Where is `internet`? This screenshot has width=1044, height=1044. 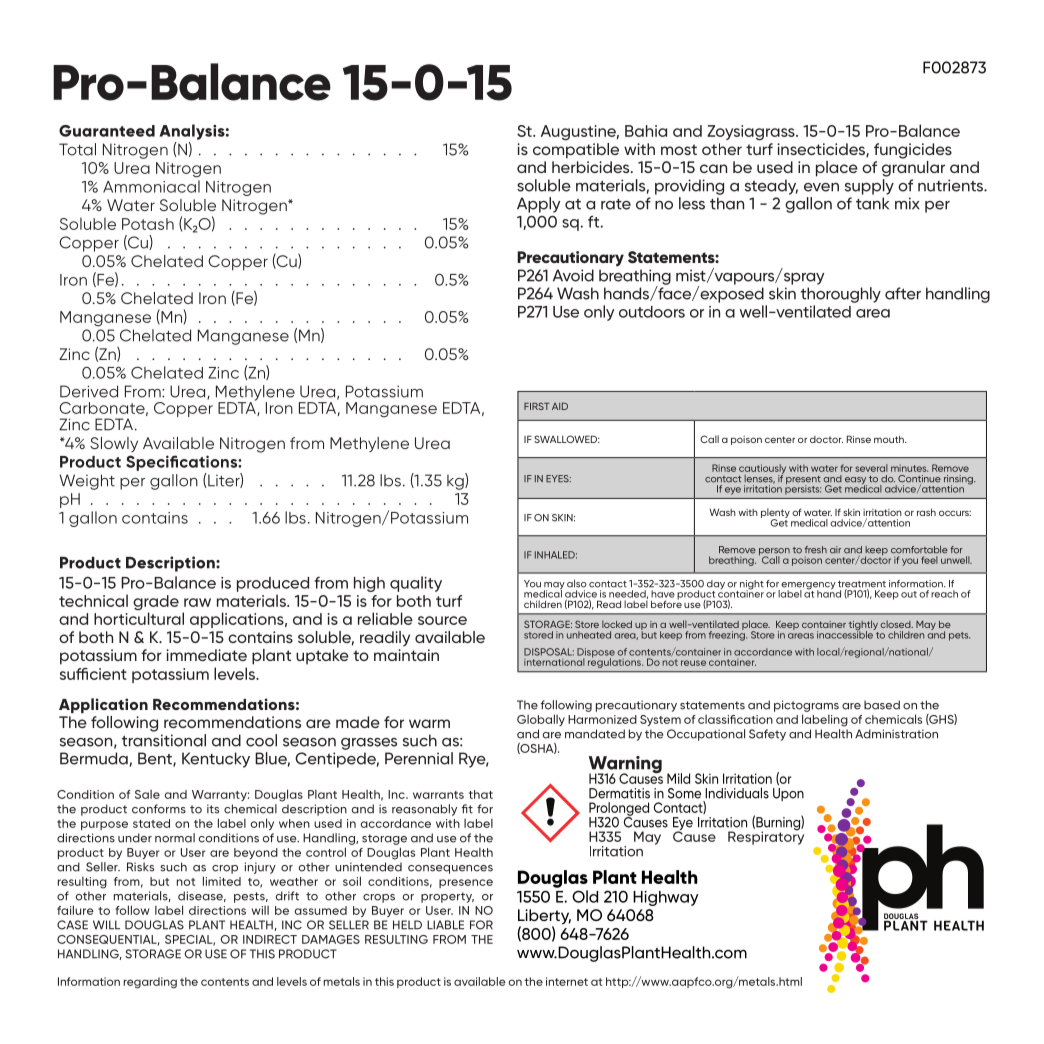
internet is located at coordinates (567, 981).
